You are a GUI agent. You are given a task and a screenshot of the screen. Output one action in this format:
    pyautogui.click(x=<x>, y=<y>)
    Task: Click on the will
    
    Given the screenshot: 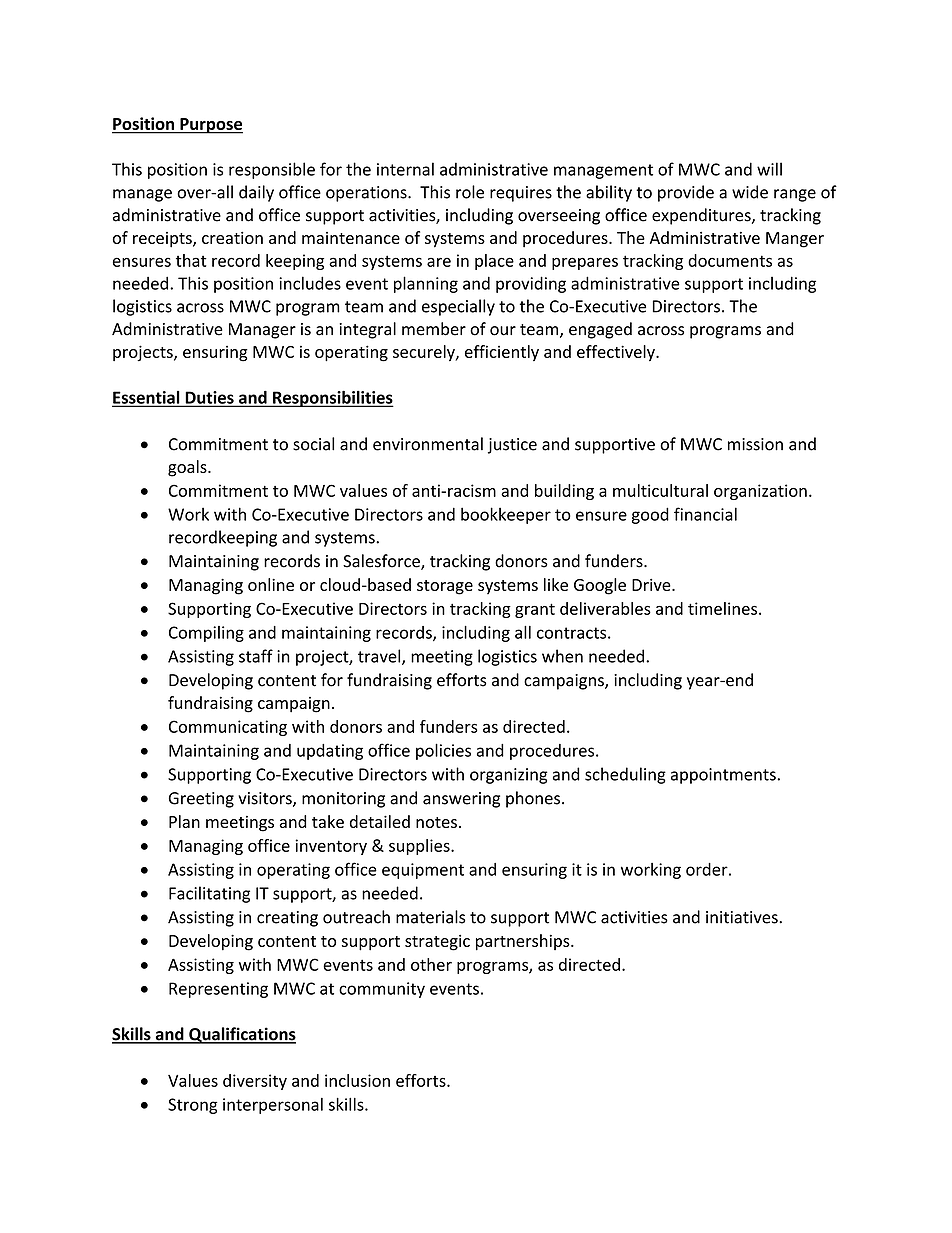 What is the action you would take?
    pyautogui.click(x=769, y=169)
